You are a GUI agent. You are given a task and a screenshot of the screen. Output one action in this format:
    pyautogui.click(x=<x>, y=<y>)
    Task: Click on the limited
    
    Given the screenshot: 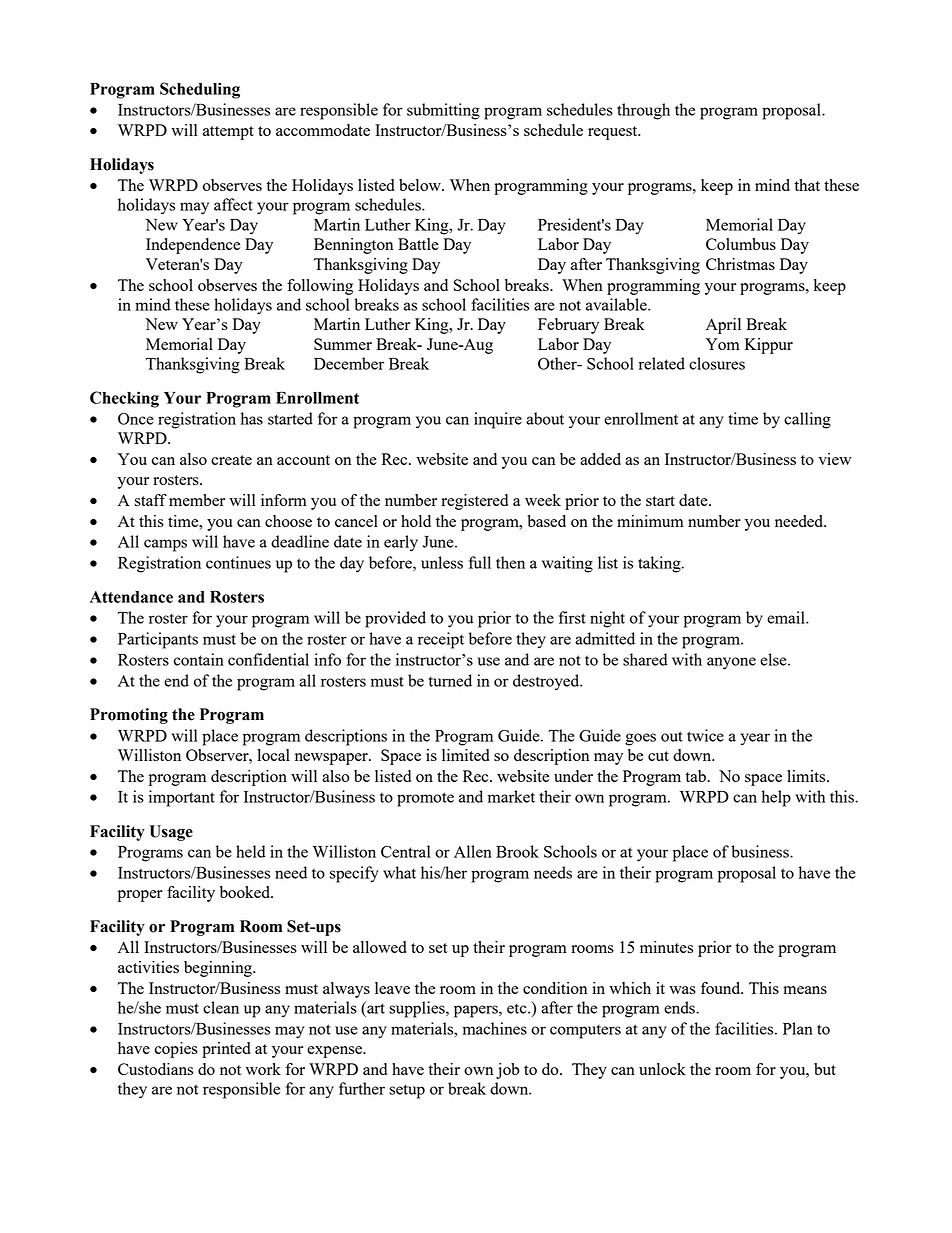 What is the action you would take?
    pyautogui.click(x=466, y=755)
